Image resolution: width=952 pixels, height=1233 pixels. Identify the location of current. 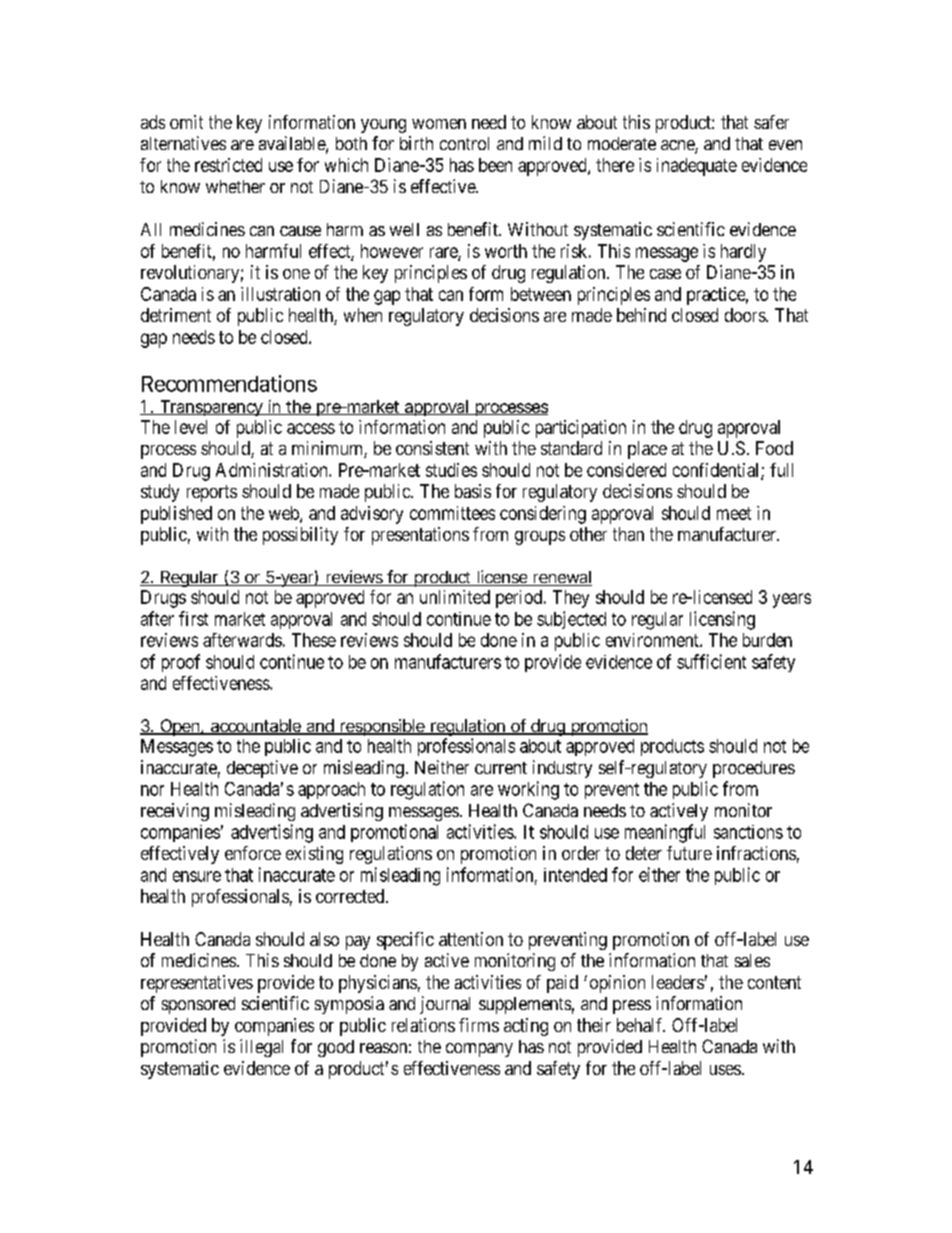
(501, 768).
